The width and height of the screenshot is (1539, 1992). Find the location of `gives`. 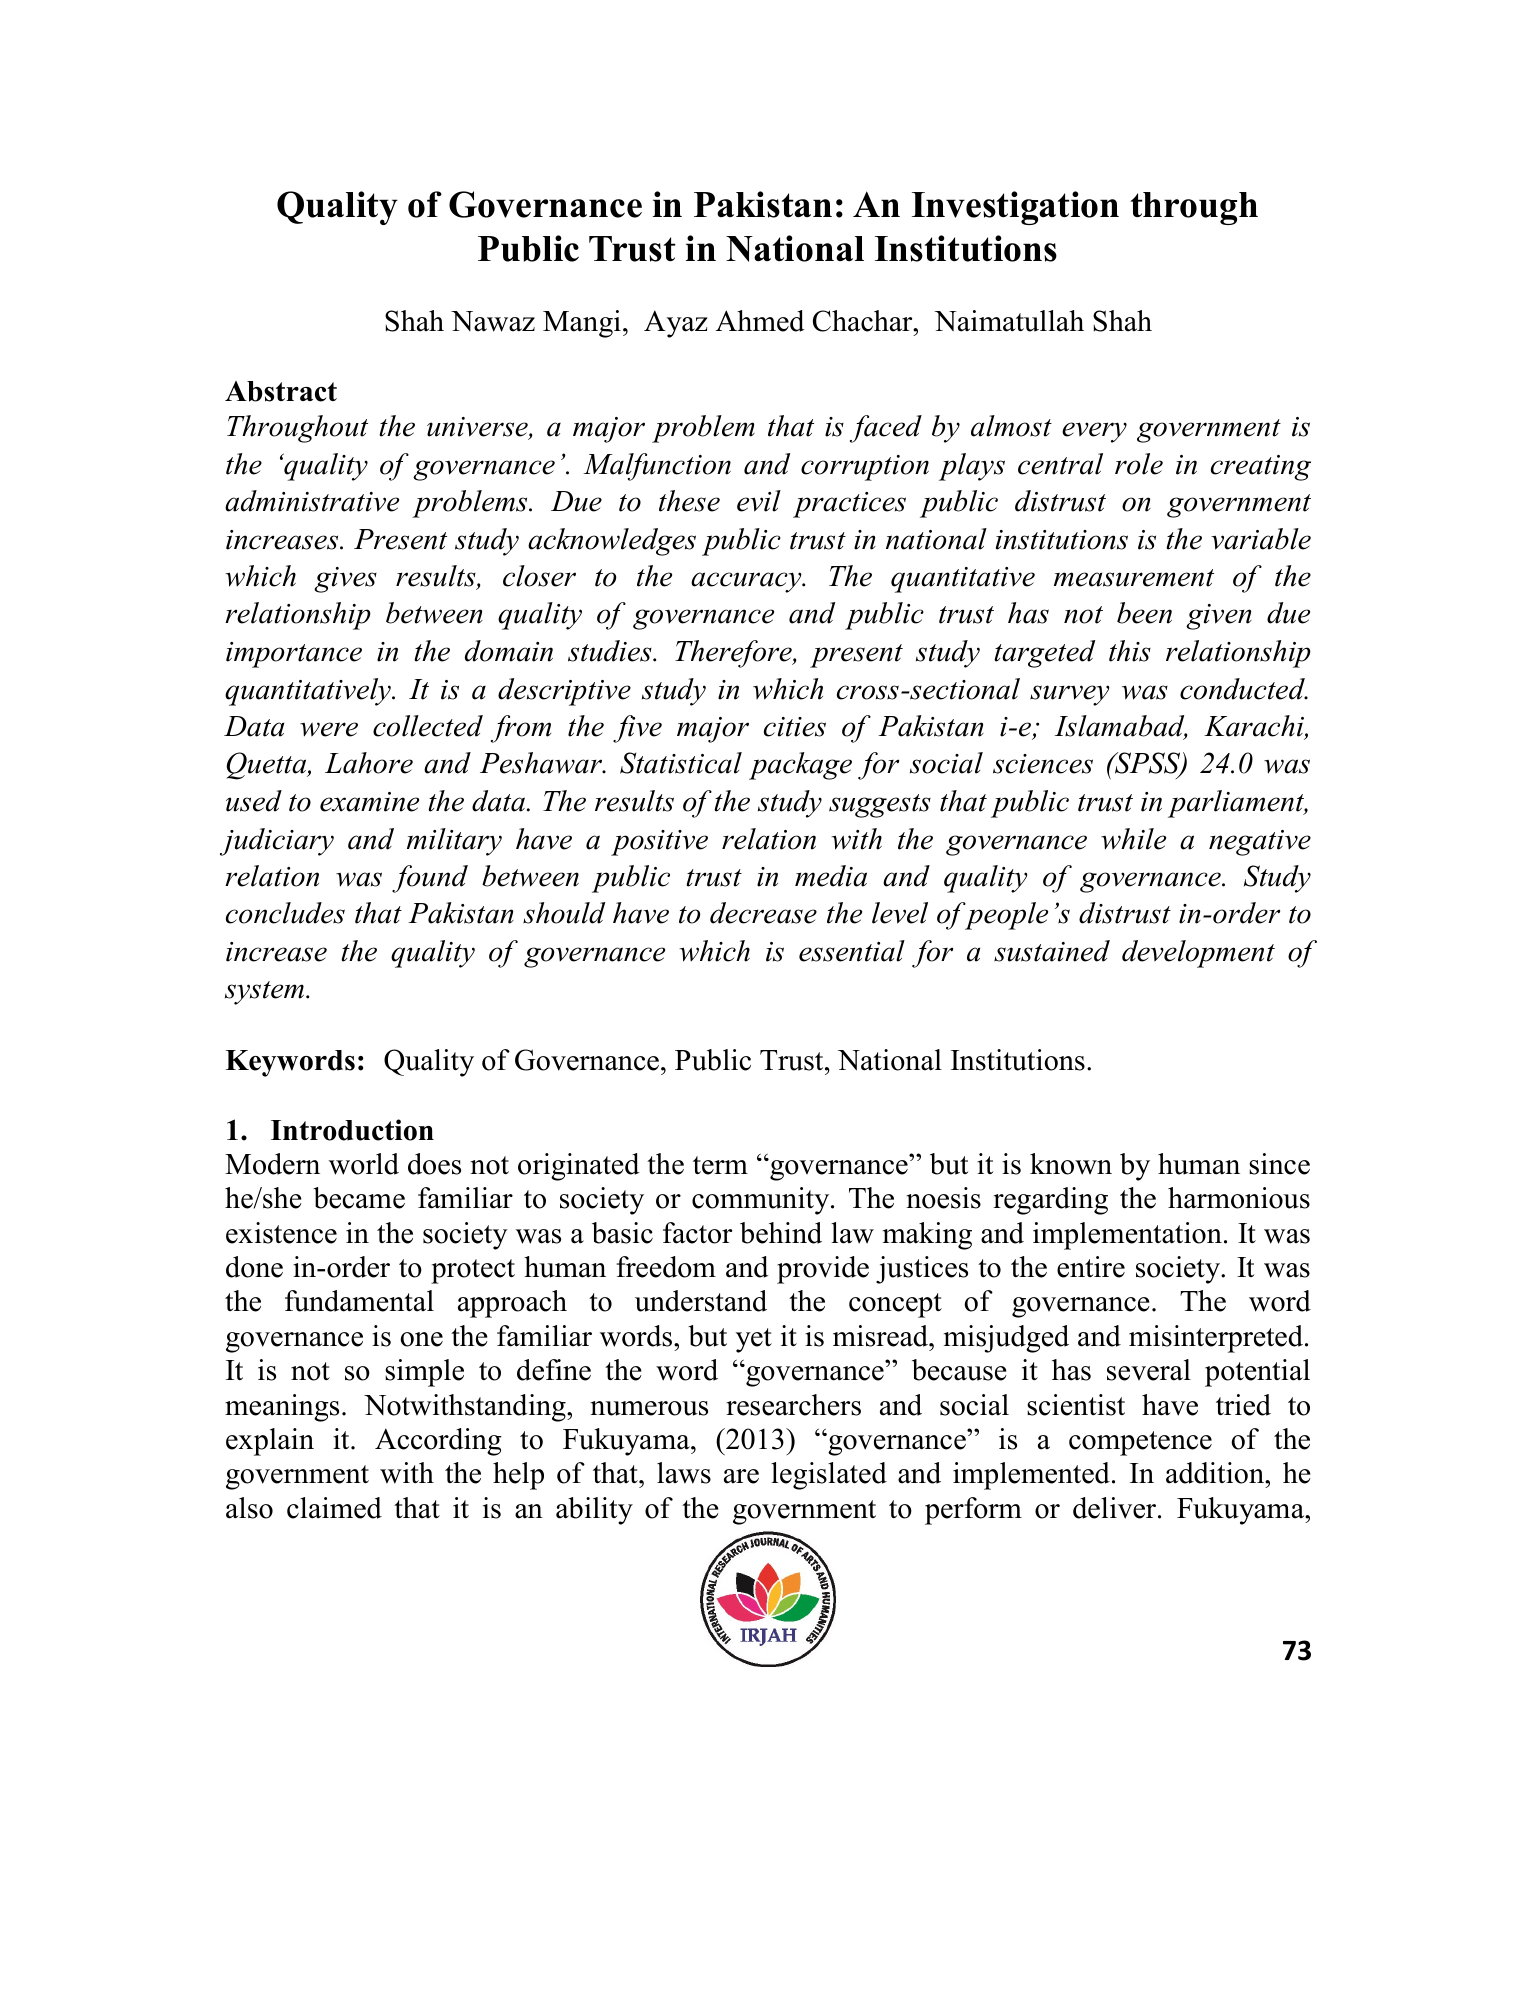

gives is located at coordinates (345, 580).
